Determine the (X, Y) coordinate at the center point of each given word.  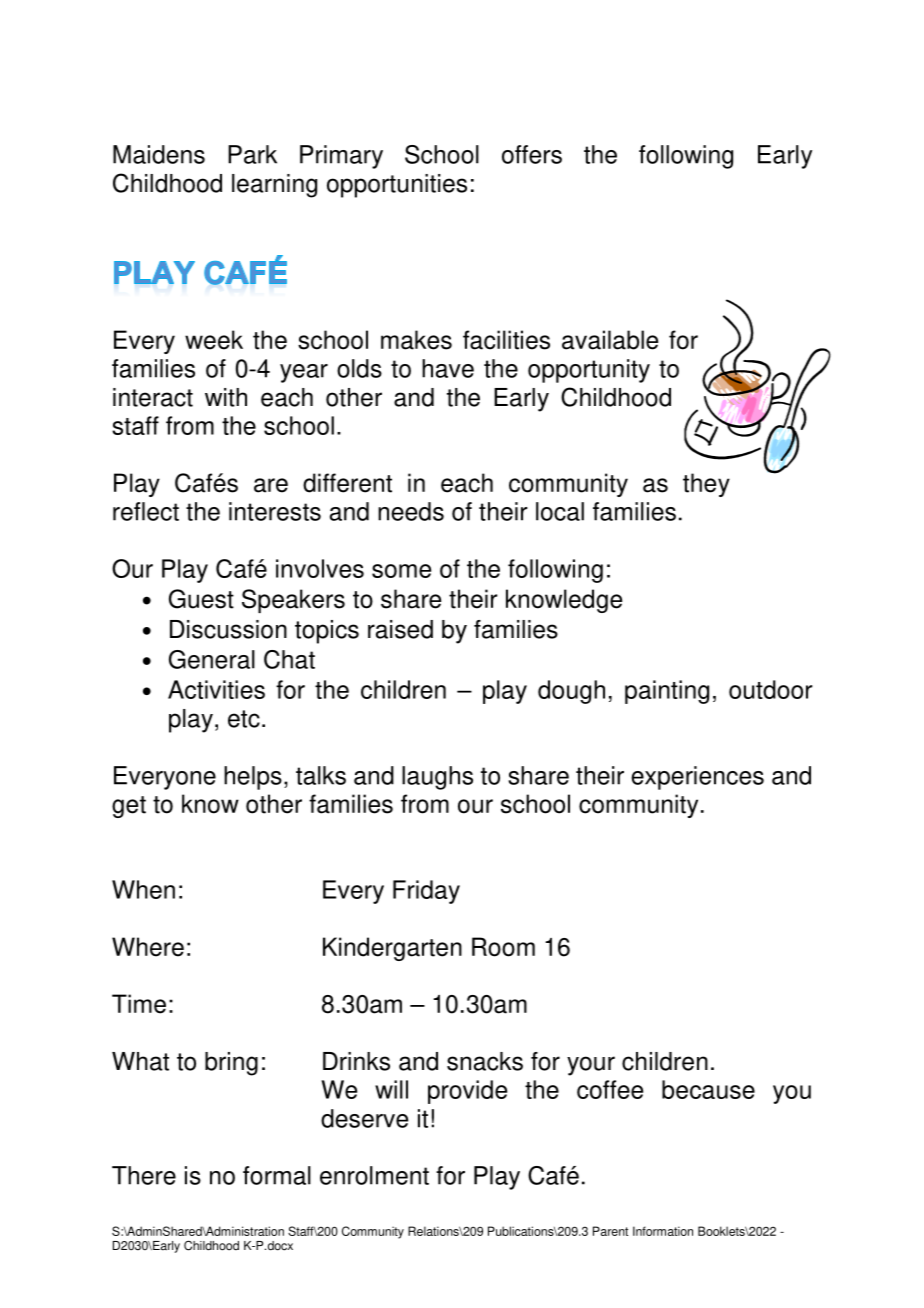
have (448, 368)
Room (503, 947)
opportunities (397, 186)
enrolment (374, 1175)
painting (667, 692)
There (144, 1175)
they (706, 485)
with (226, 397)
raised (400, 629)
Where (148, 947)
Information (663, 1231)
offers (532, 154)
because (708, 1089)
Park (252, 154)
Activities (216, 689)
